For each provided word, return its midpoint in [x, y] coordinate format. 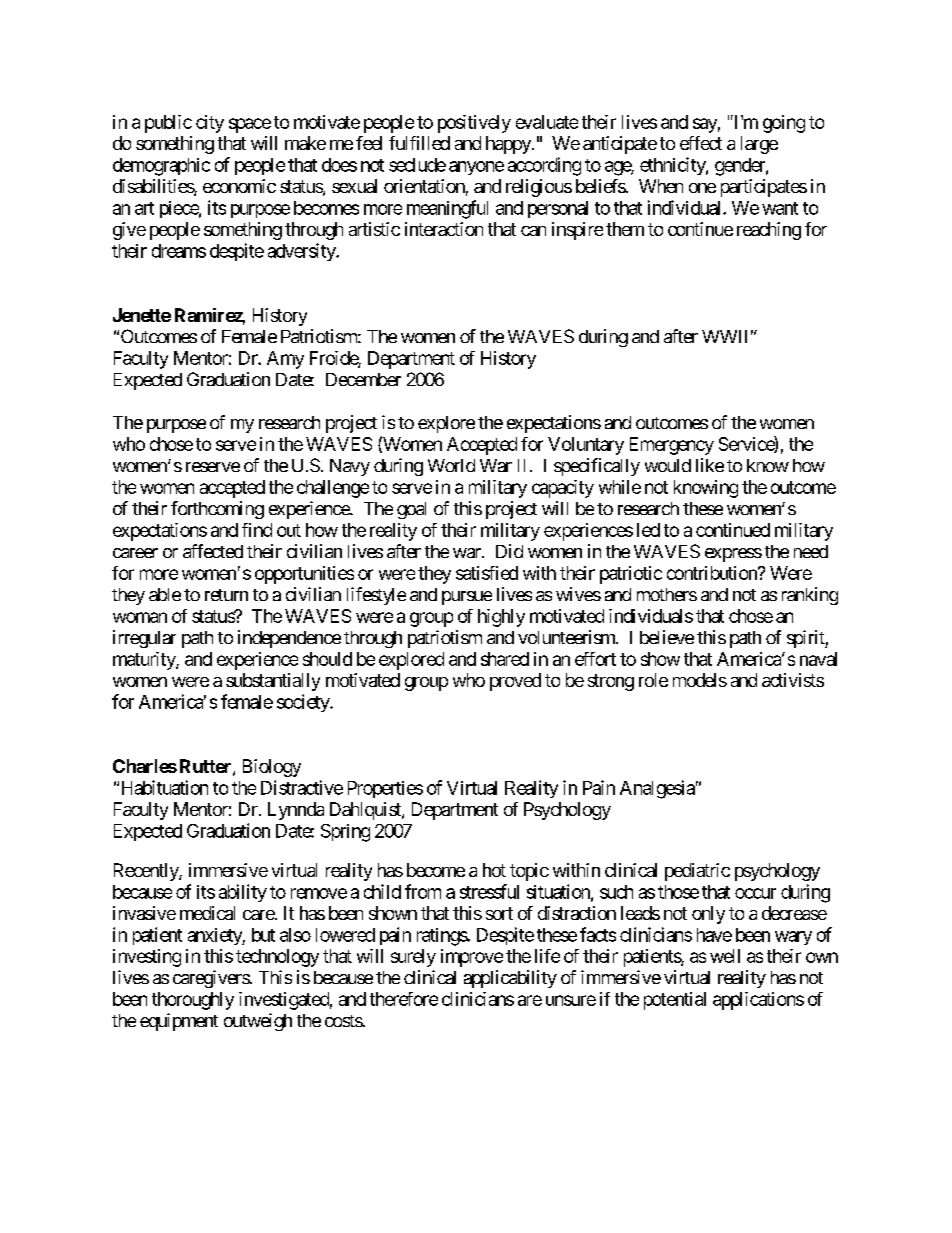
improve [472, 958]
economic [239, 186]
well [725, 956]
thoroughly [193, 1001]
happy [509, 145]
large [759, 145]
